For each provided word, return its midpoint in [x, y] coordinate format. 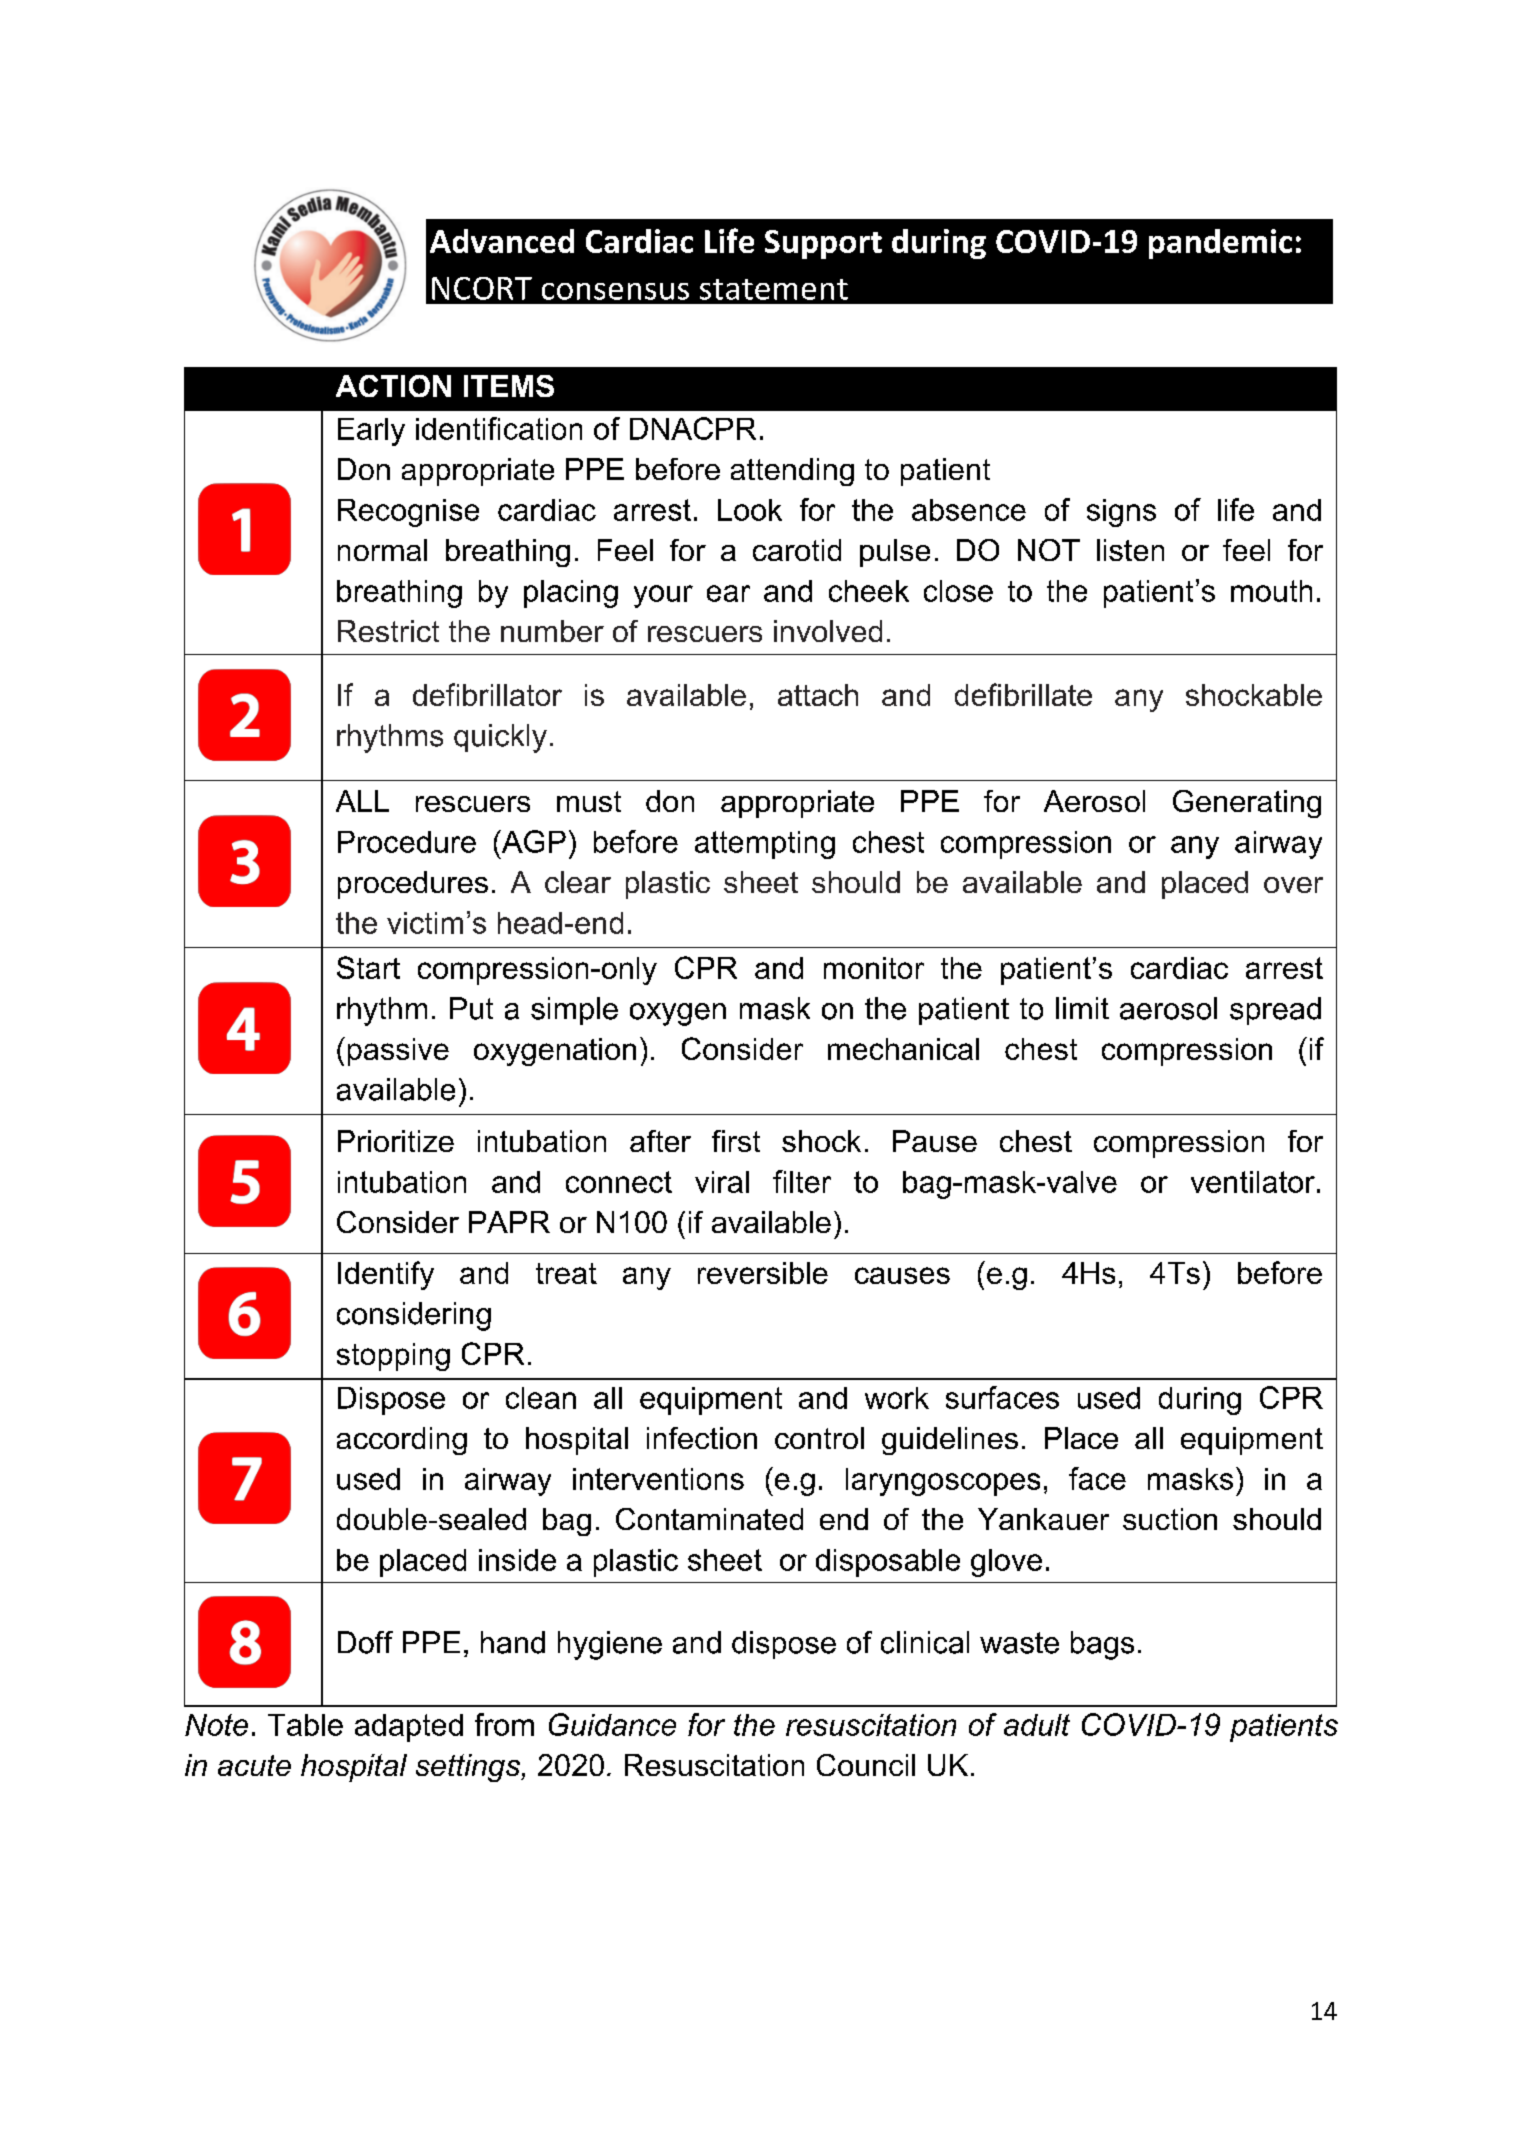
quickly [500, 738]
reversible [763, 1273]
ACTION [393, 386]
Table [305, 1725]
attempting [765, 845]
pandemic [1220, 244]
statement [774, 289]
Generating [1247, 804]
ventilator [1253, 1182]
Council [866, 1765]
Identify [386, 1275]
